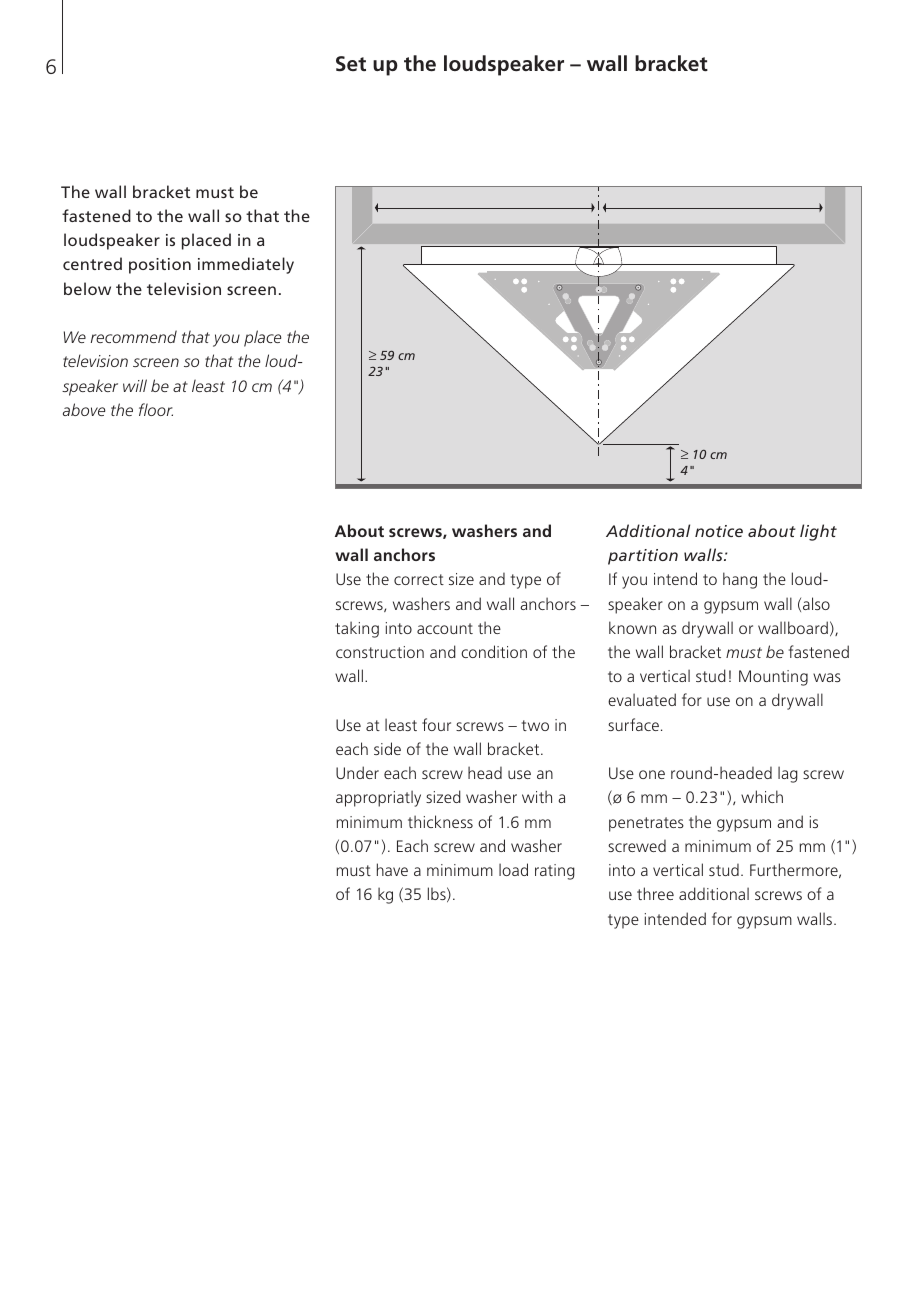  I want to click on have, so click(392, 869).
